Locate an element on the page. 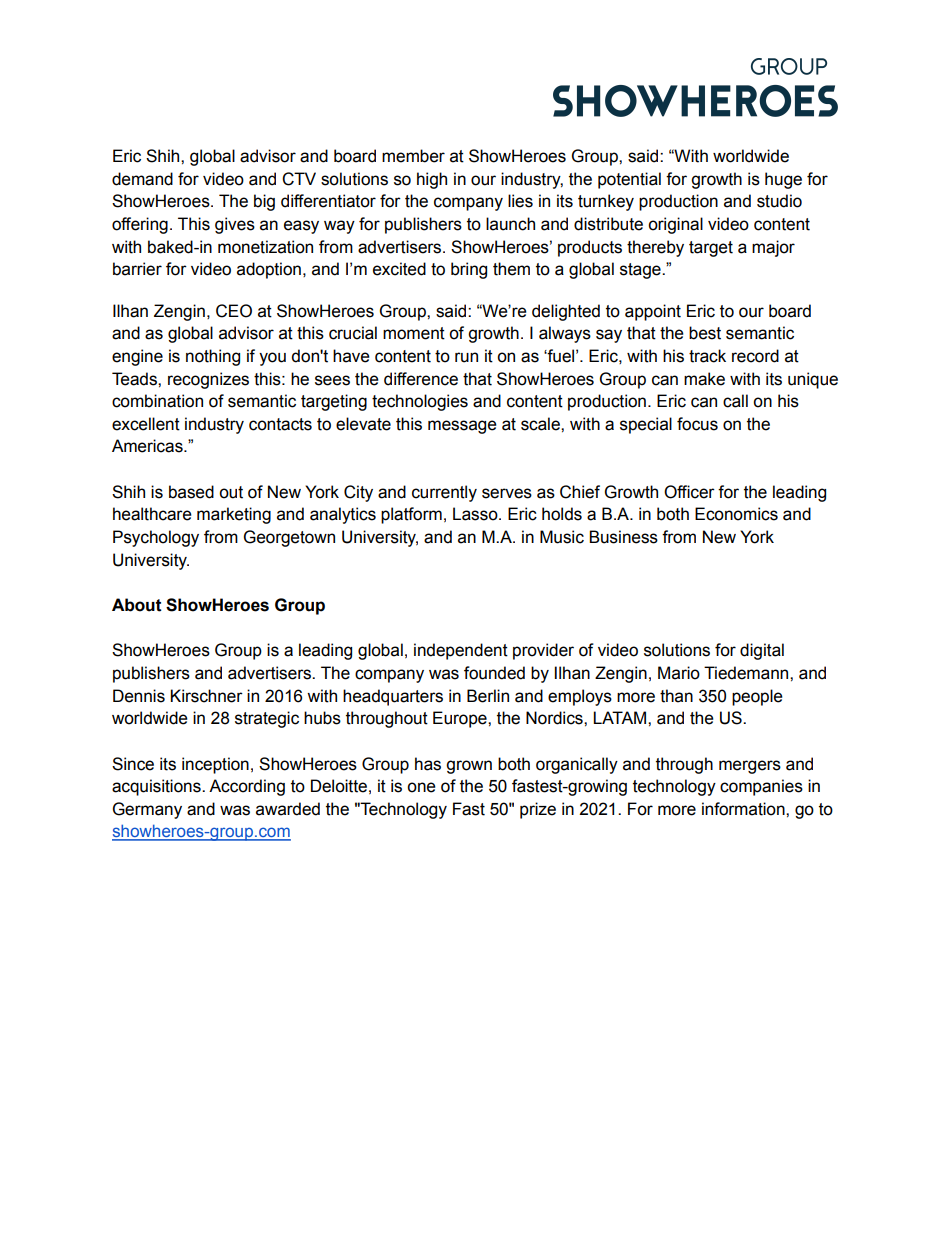 The width and height of the page is (952, 1233). companies is located at coordinates (761, 787).
